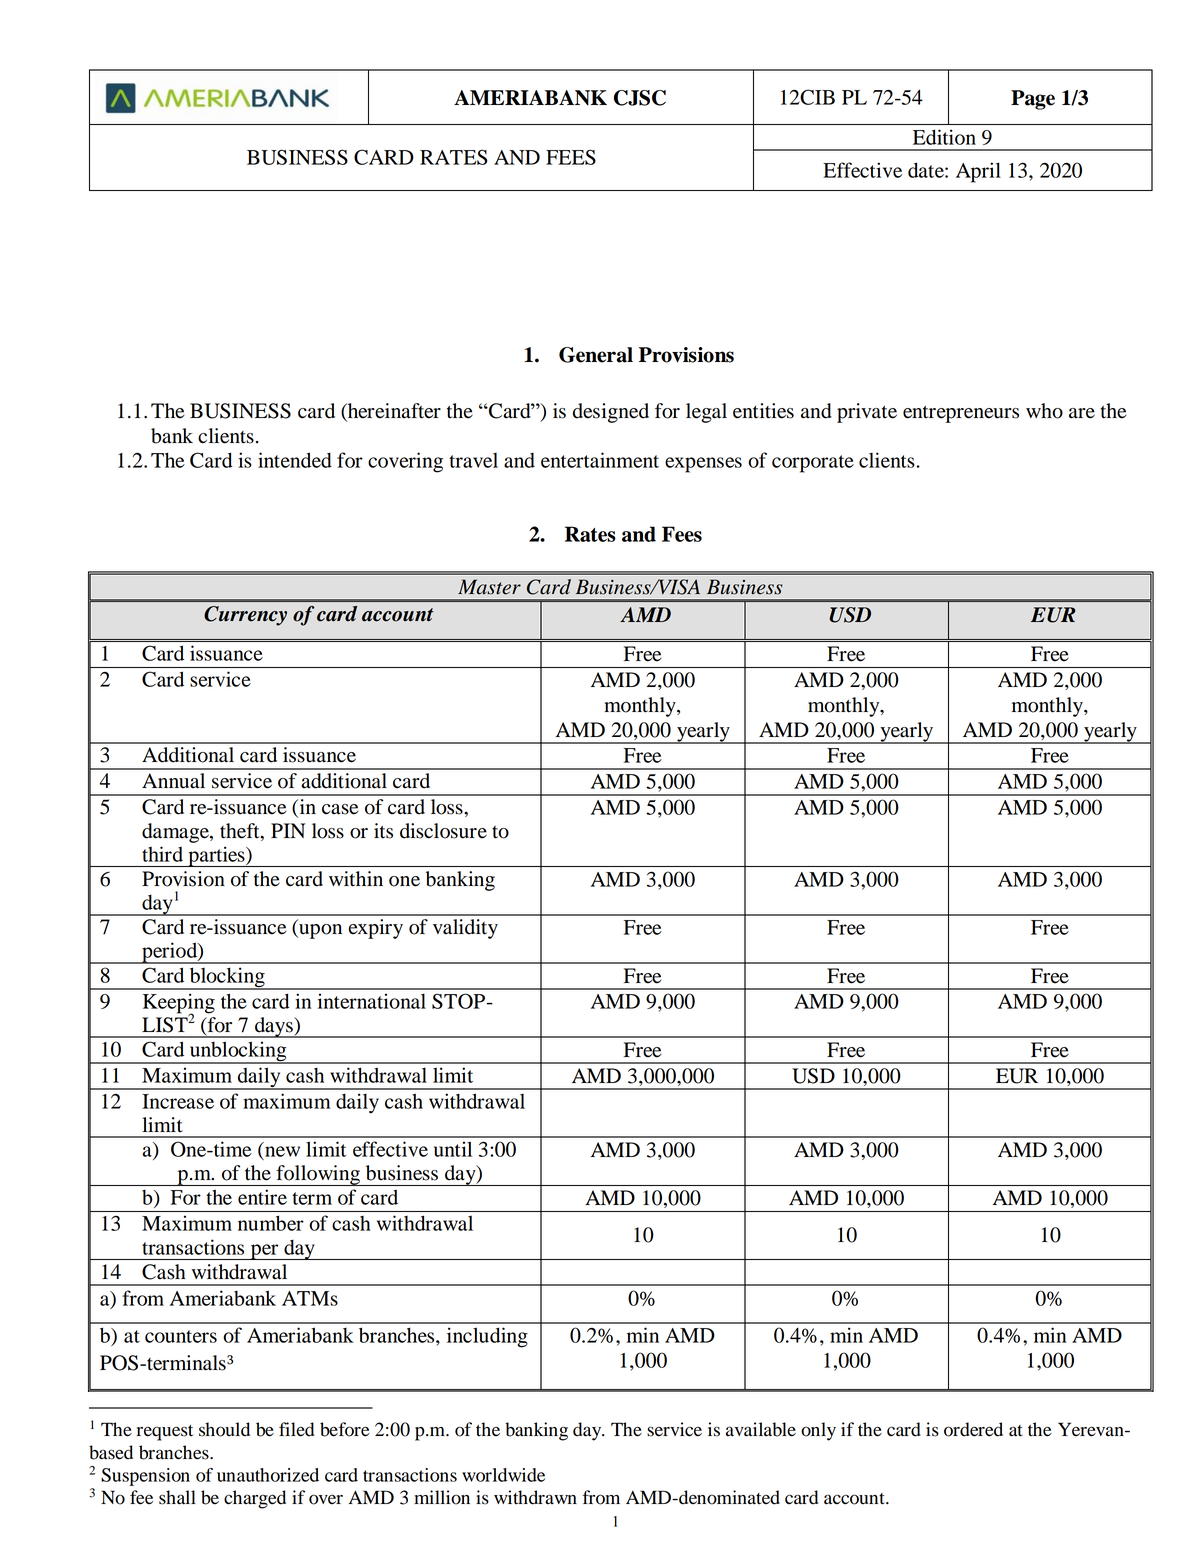 The height and width of the page is (1558, 1204). Describe the element at coordinates (944, 137) in the page. I see `Edition` at that location.
